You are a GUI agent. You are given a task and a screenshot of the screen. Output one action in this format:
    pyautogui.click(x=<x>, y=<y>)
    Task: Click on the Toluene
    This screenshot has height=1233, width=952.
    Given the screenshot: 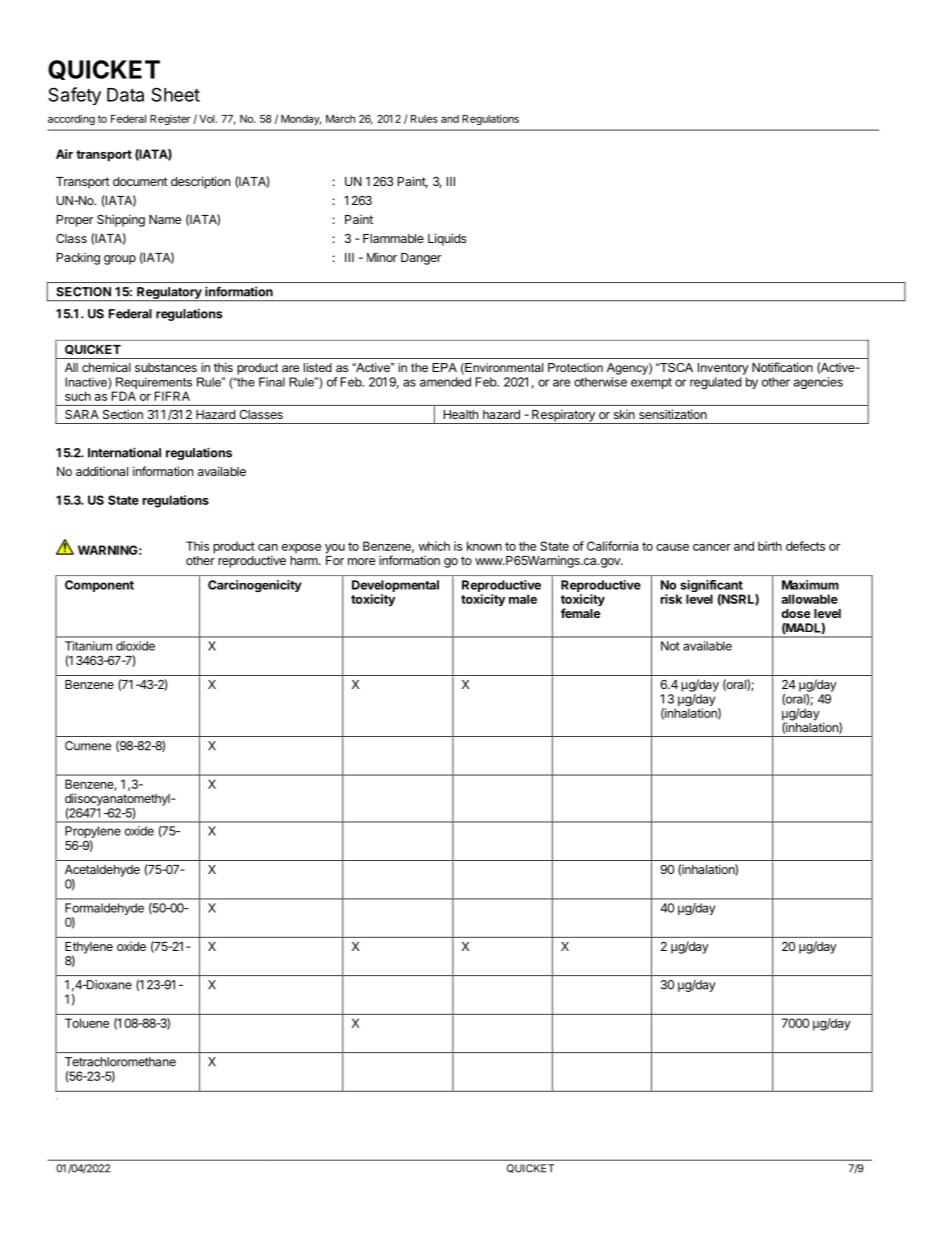 What is the action you would take?
    pyautogui.click(x=87, y=1023)
